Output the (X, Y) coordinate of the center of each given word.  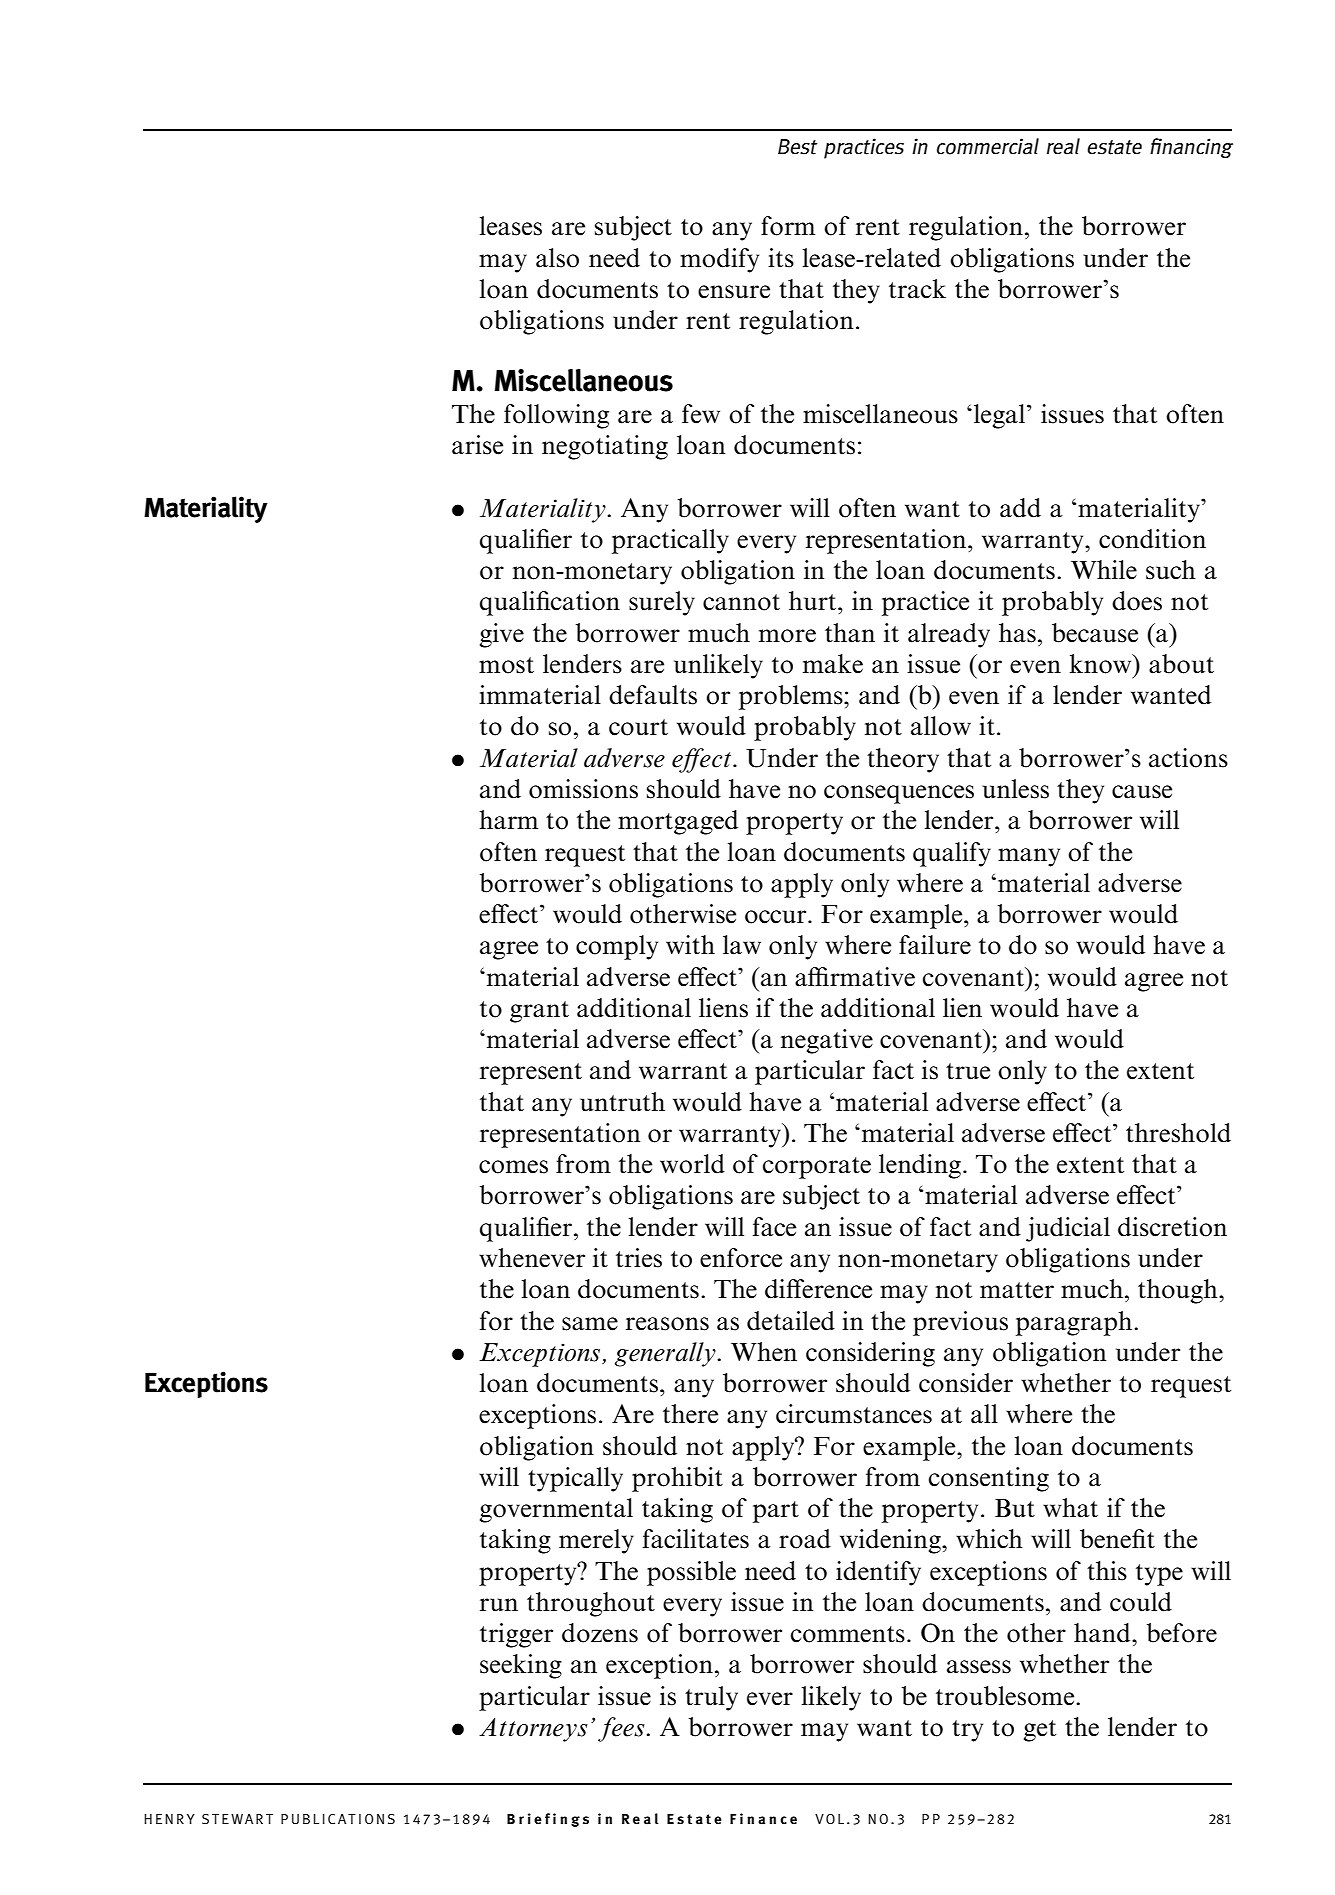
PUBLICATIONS (338, 1819)
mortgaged (678, 822)
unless (1015, 789)
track (917, 289)
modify (719, 260)
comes (513, 1167)
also (557, 258)
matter (1017, 1290)
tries (639, 1258)
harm (508, 820)
